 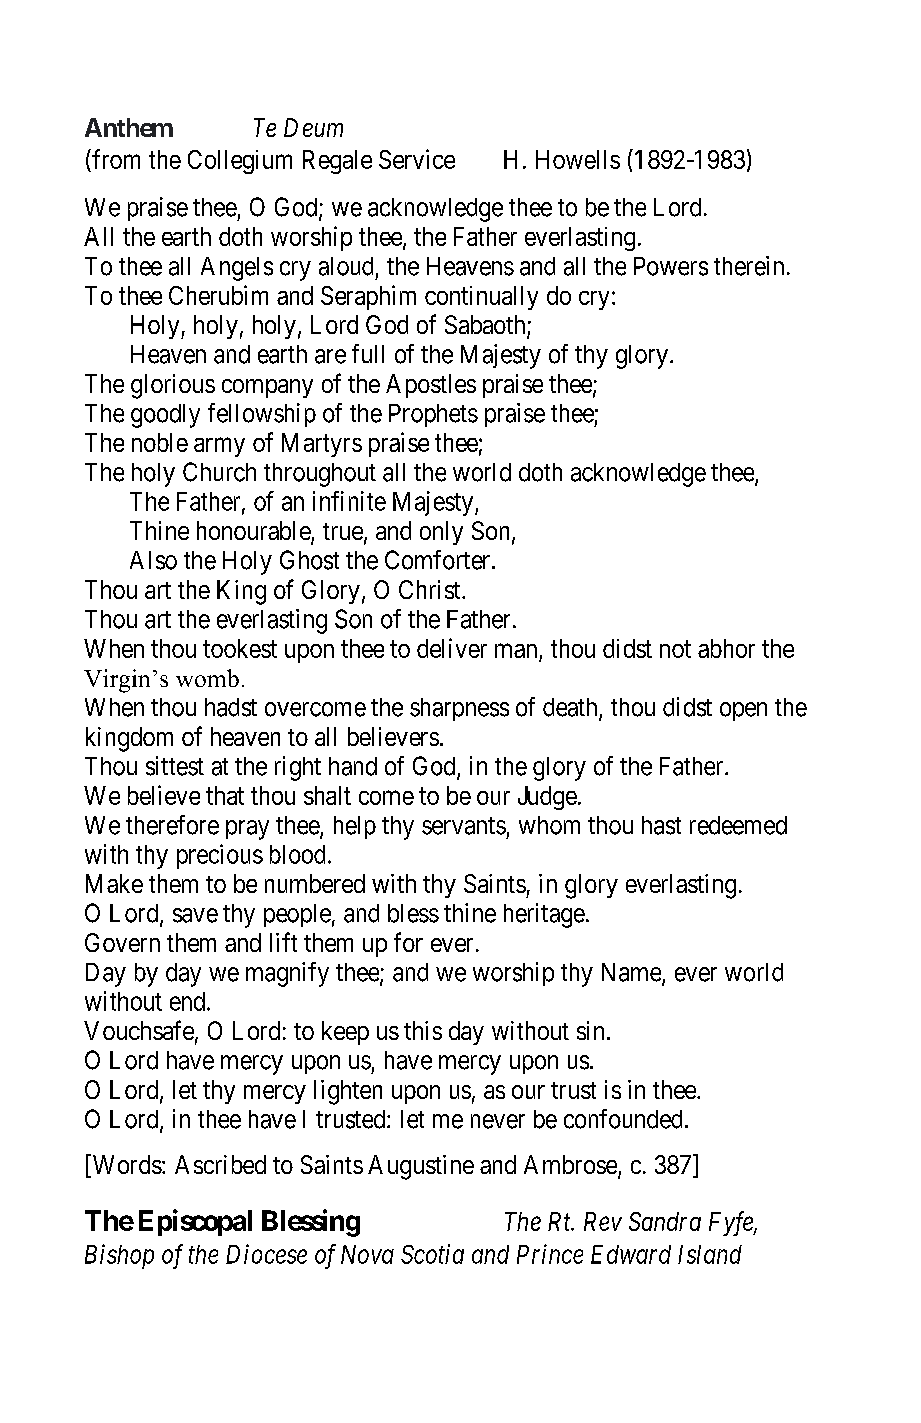 I want to click on therein, so click(x=749, y=266).
